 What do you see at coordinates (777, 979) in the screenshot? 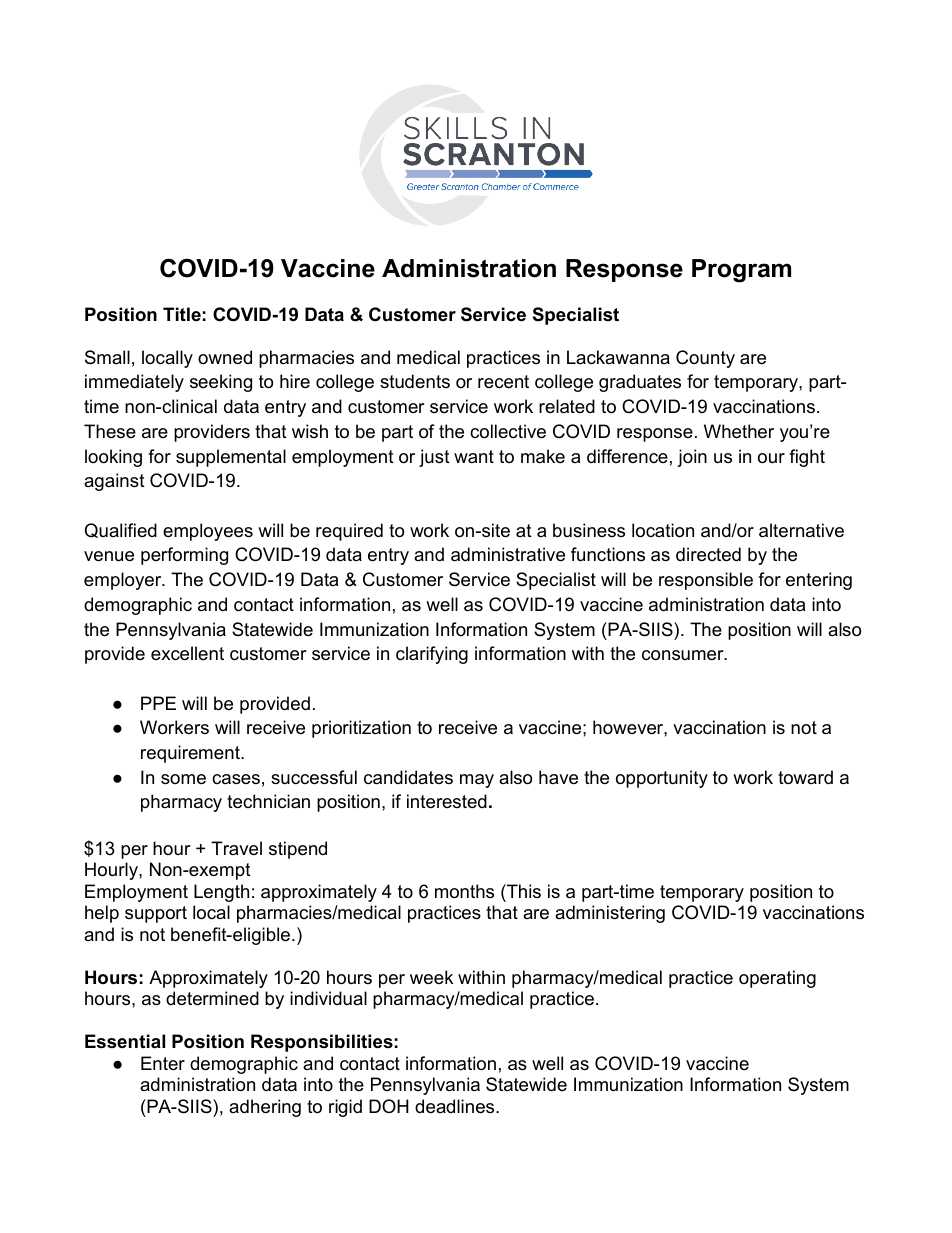
I see `operating` at bounding box center [777, 979].
